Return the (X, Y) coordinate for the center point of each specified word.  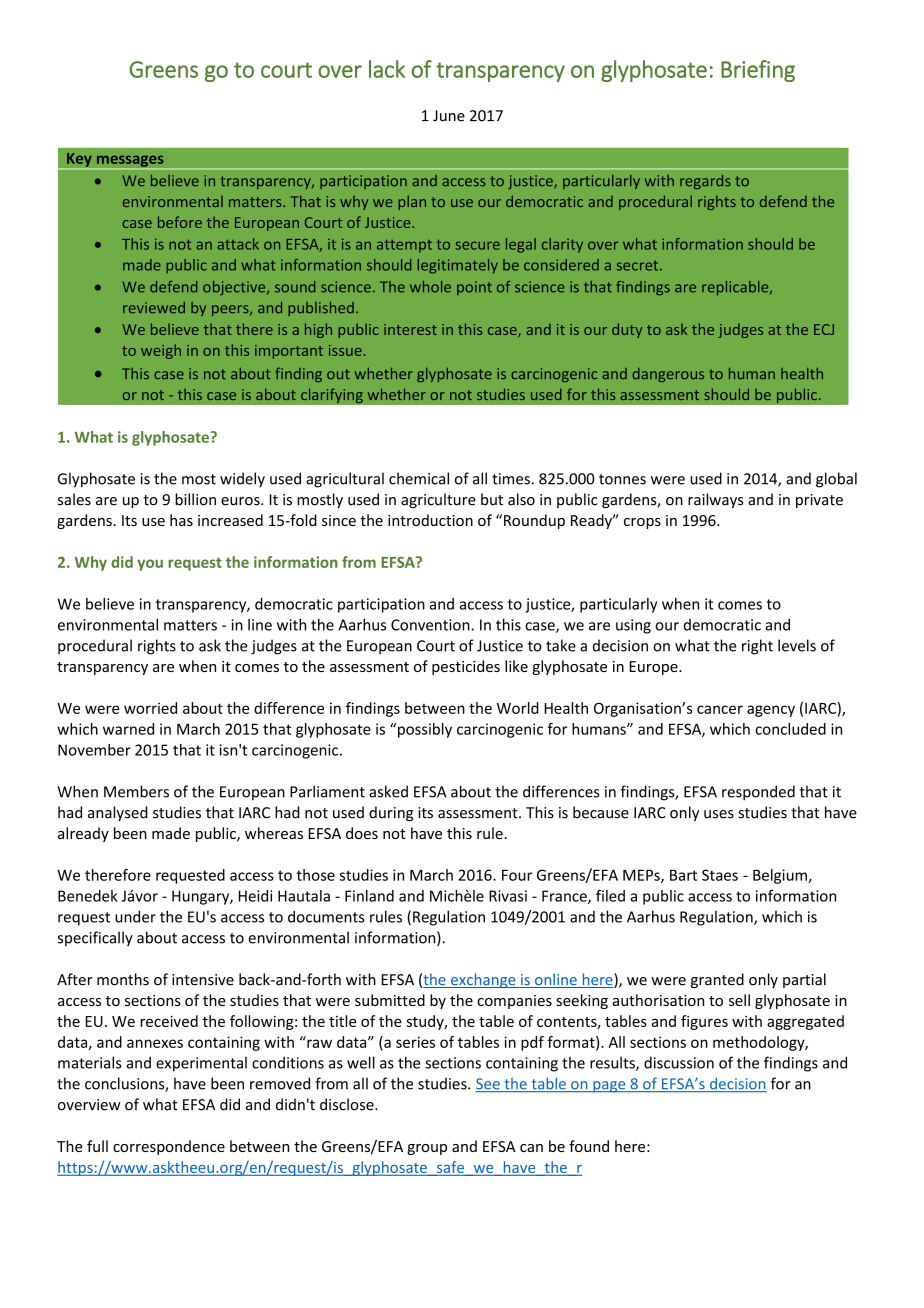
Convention (431, 625)
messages (130, 162)
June (449, 116)
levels (797, 645)
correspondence (169, 1147)
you (150, 565)
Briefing (758, 71)
